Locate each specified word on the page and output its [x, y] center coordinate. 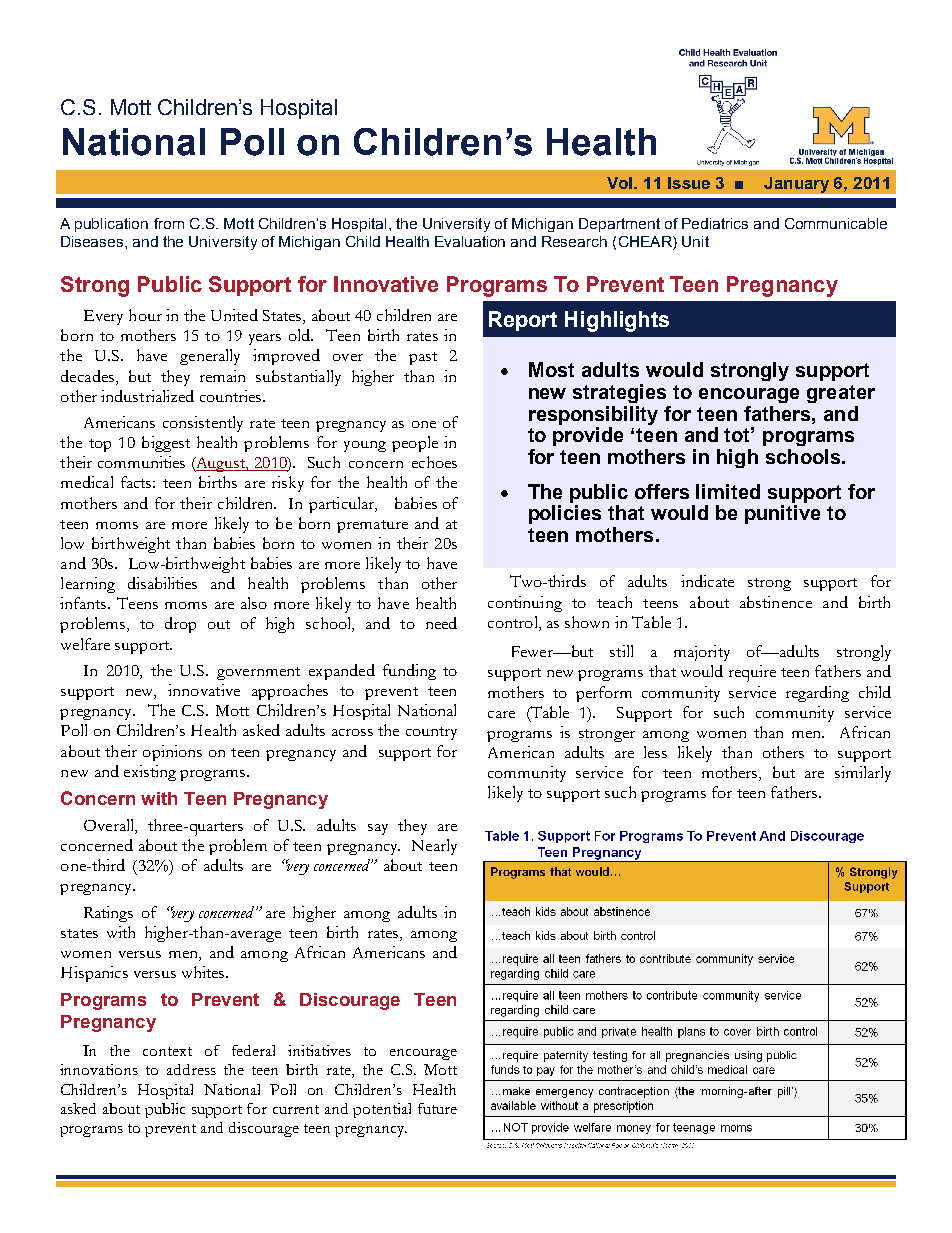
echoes [434, 462]
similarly [863, 774]
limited [728, 491]
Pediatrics [715, 223]
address [191, 1069]
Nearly [434, 847]
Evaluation [470, 241]
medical [87, 482]
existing [150, 773]
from [169, 223]
